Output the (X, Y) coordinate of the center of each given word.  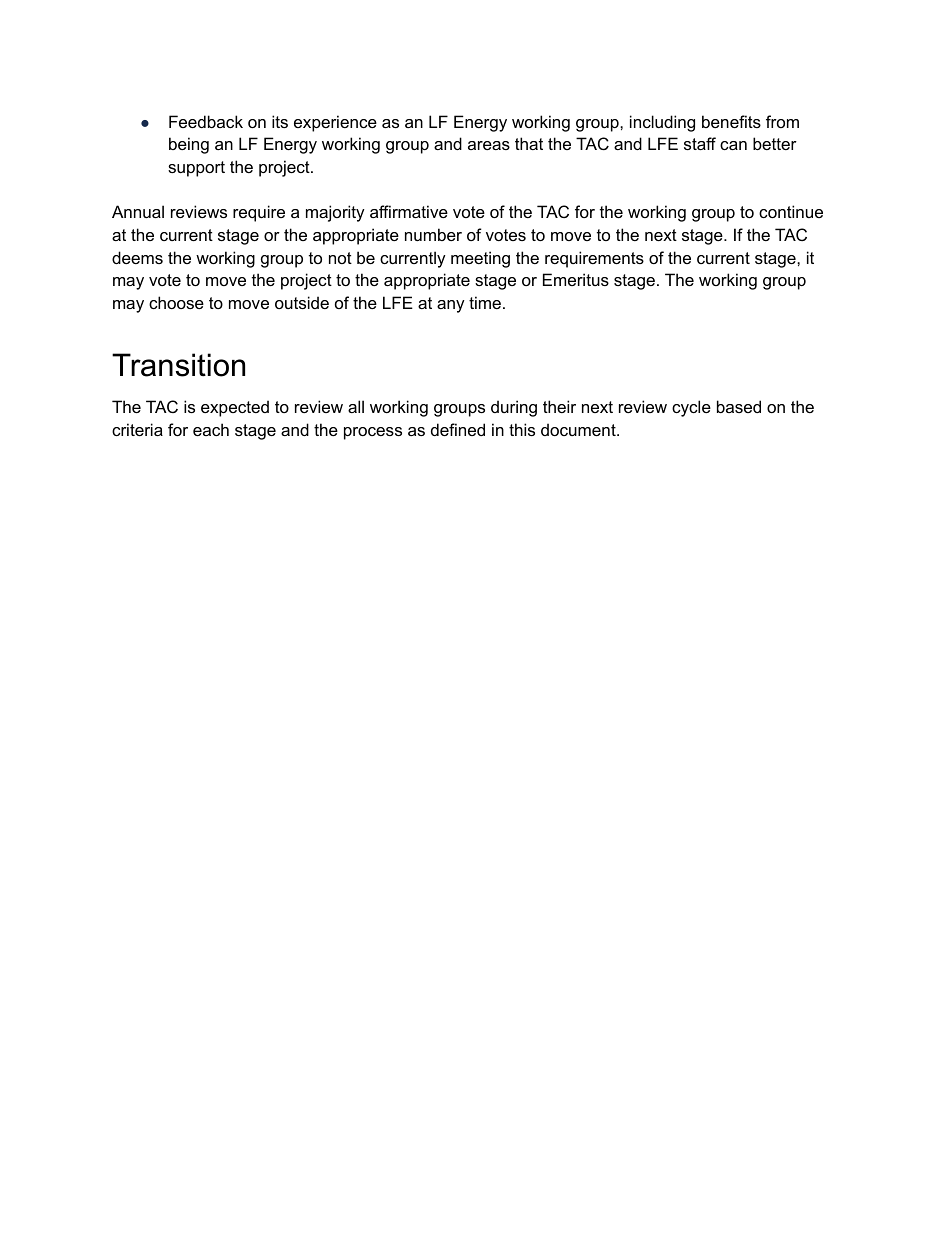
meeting (480, 259)
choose (176, 302)
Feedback (206, 121)
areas (489, 145)
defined (458, 429)
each (211, 429)
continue (791, 211)
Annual (138, 211)
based (739, 406)
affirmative (409, 211)
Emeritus (576, 279)
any (451, 306)
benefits (731, 121)
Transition (178, 365)
